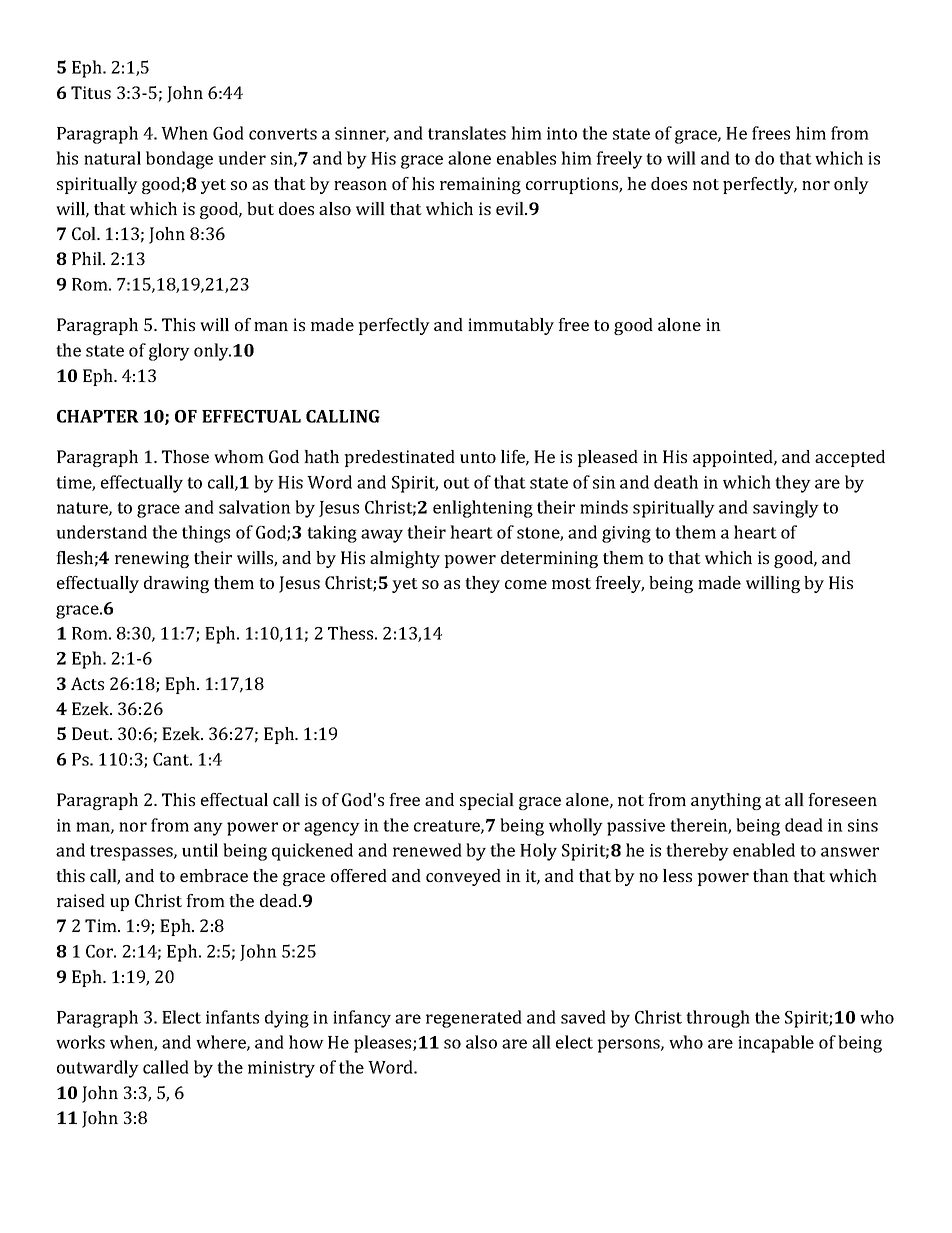  Describe the element at coordinates (726, 801) in the image. I see `anything` at that location.
